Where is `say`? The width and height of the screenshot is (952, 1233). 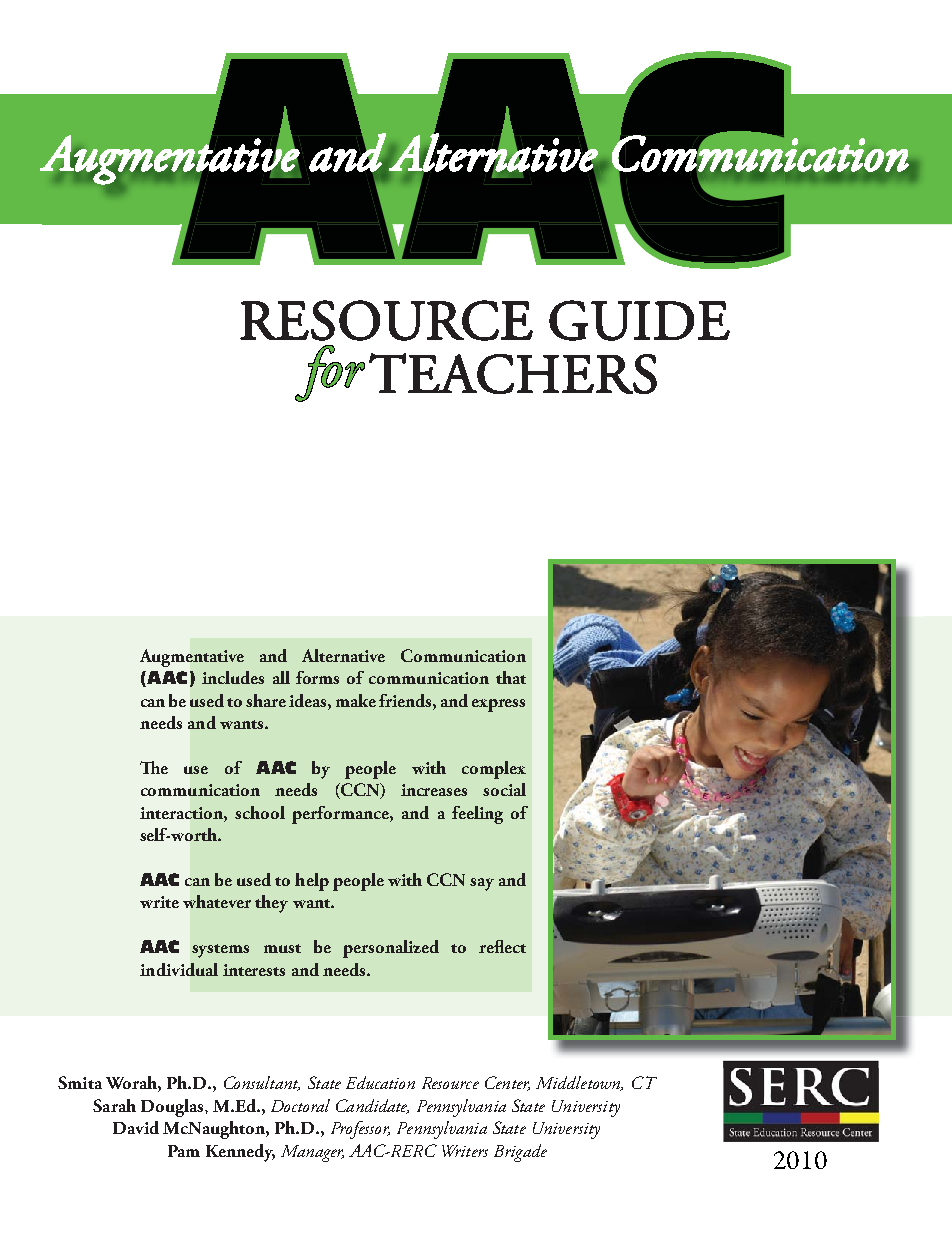
say is located at coordinates (482, 884).
